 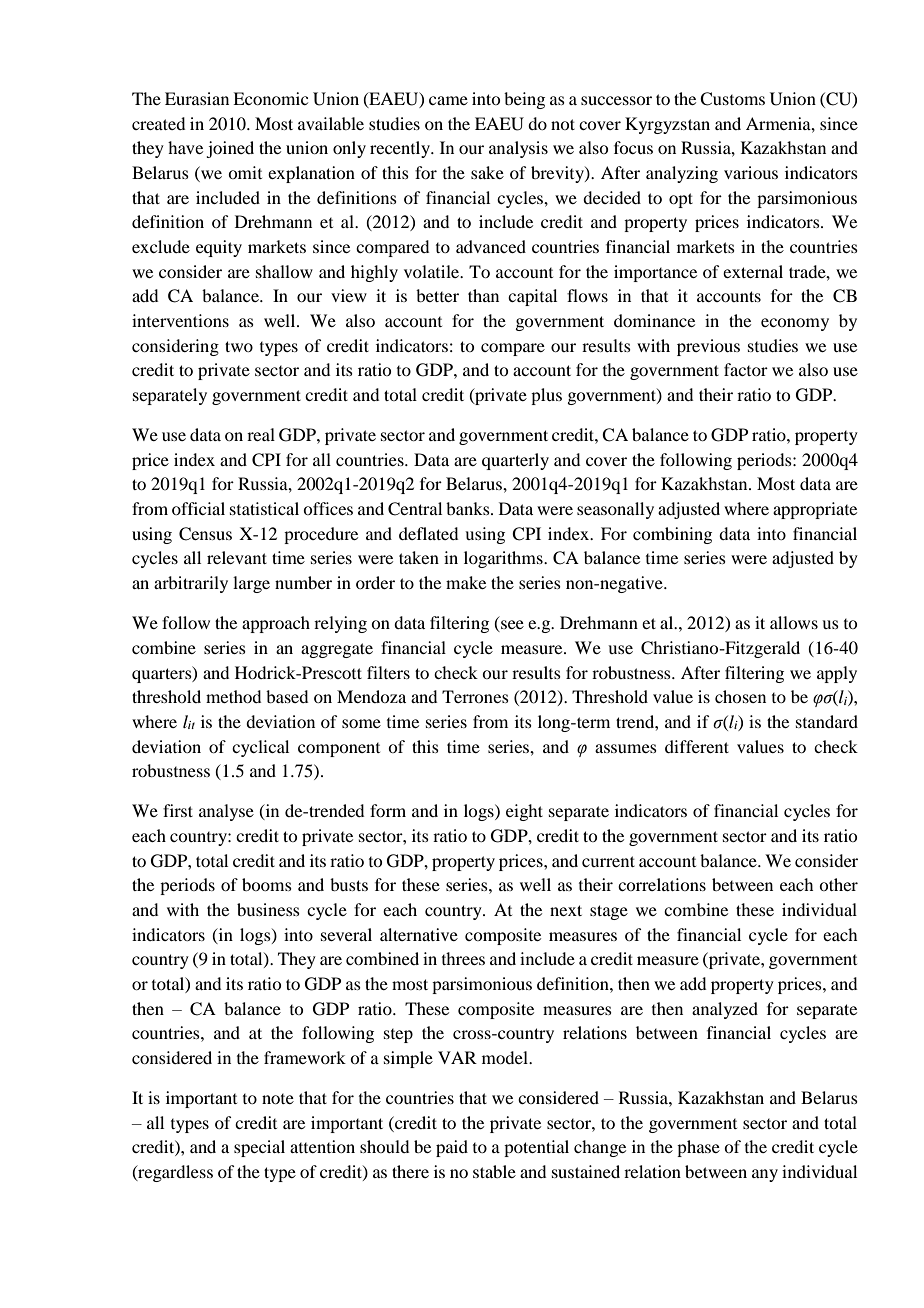 What do you see at coordinates (494, 1171) in the page?
I see `stable` at bounding box center [494, 1171].
